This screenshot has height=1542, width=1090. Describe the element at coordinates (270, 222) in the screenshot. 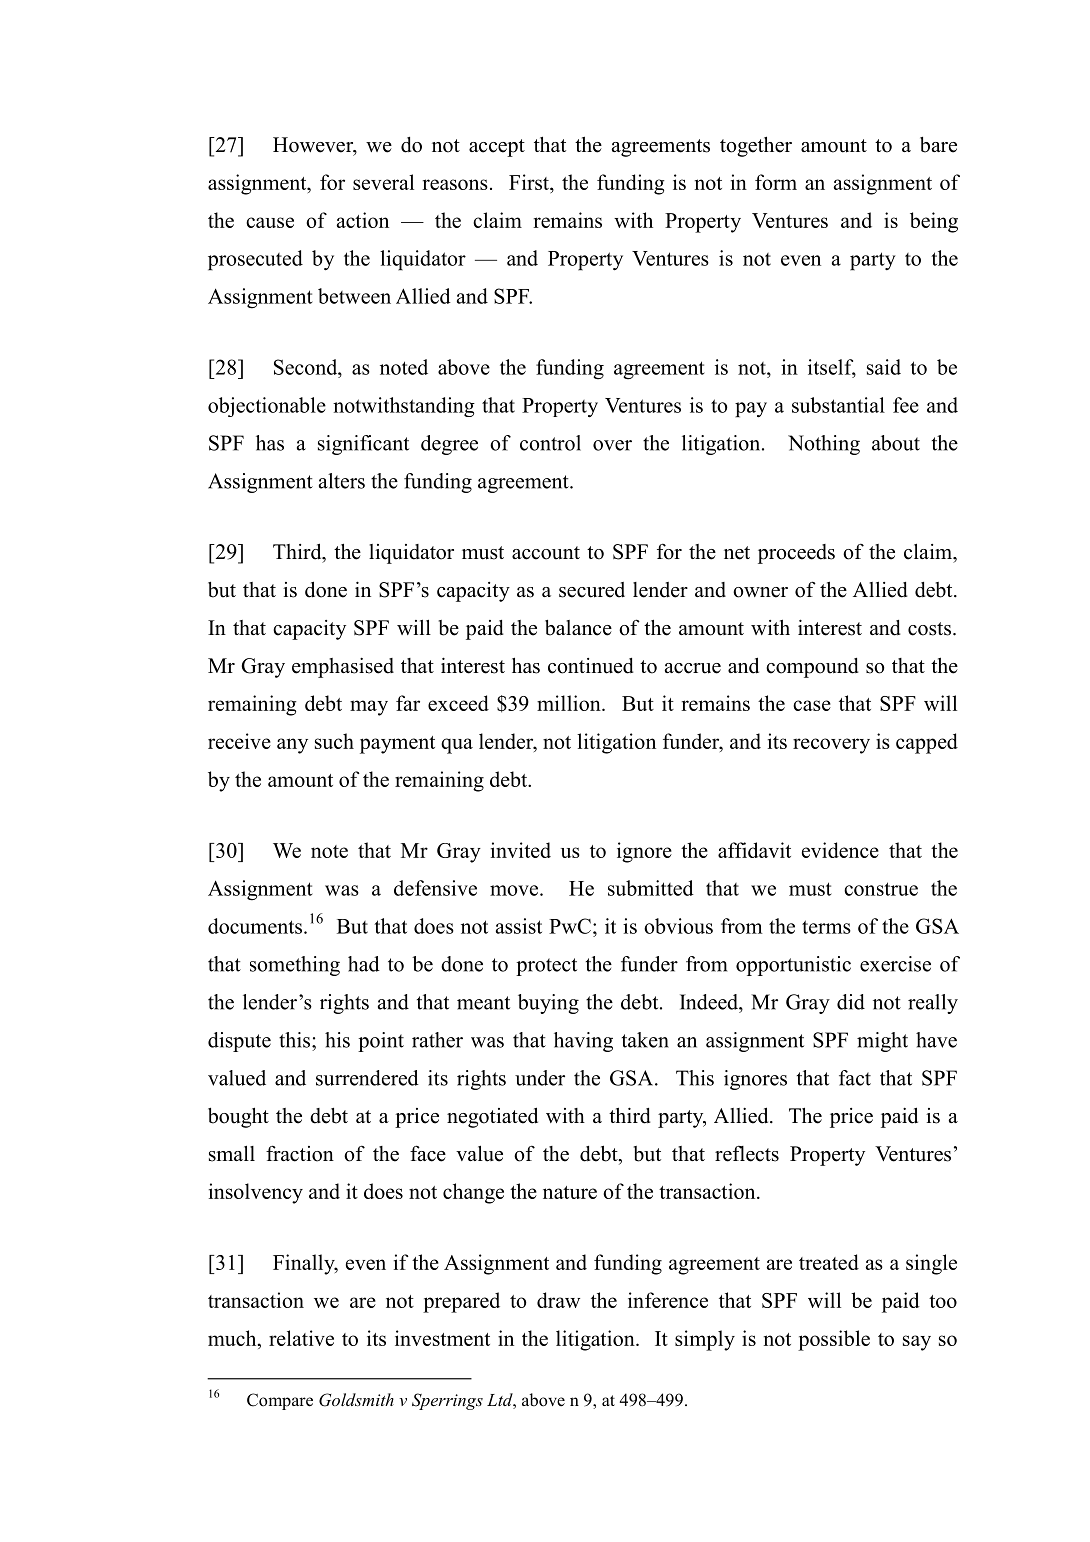

I see `cause` at that location.
